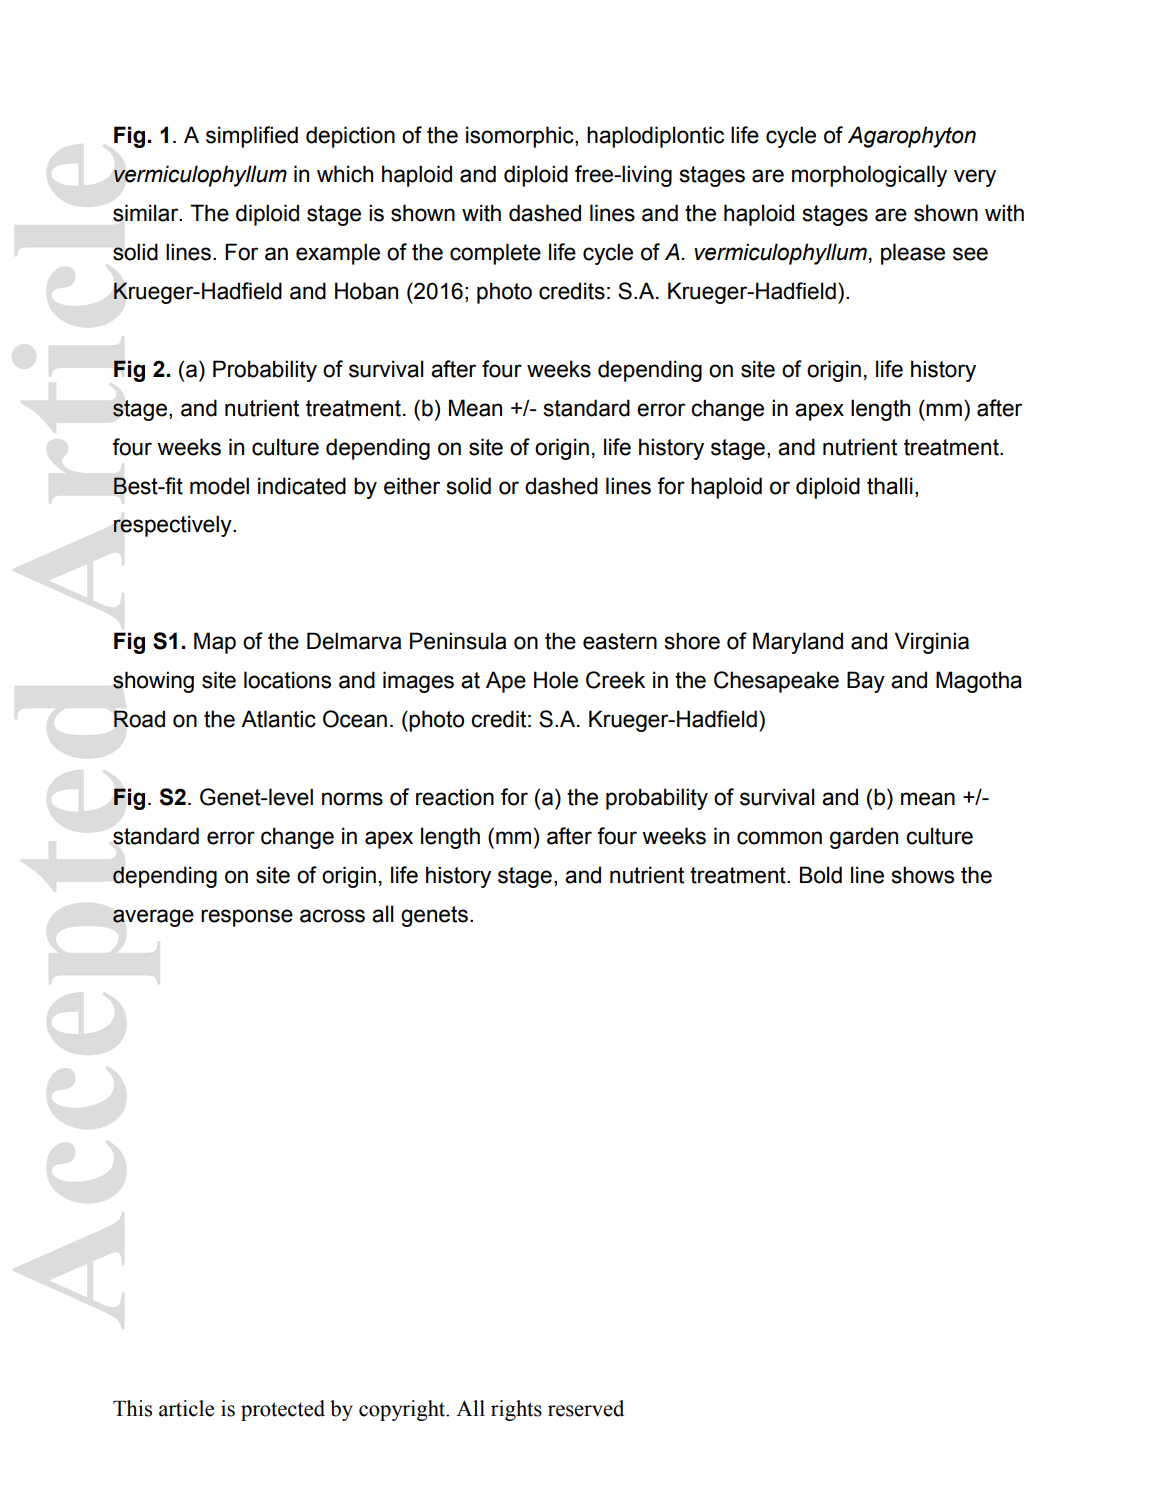  I want to click on shows, so click(923, 875).
